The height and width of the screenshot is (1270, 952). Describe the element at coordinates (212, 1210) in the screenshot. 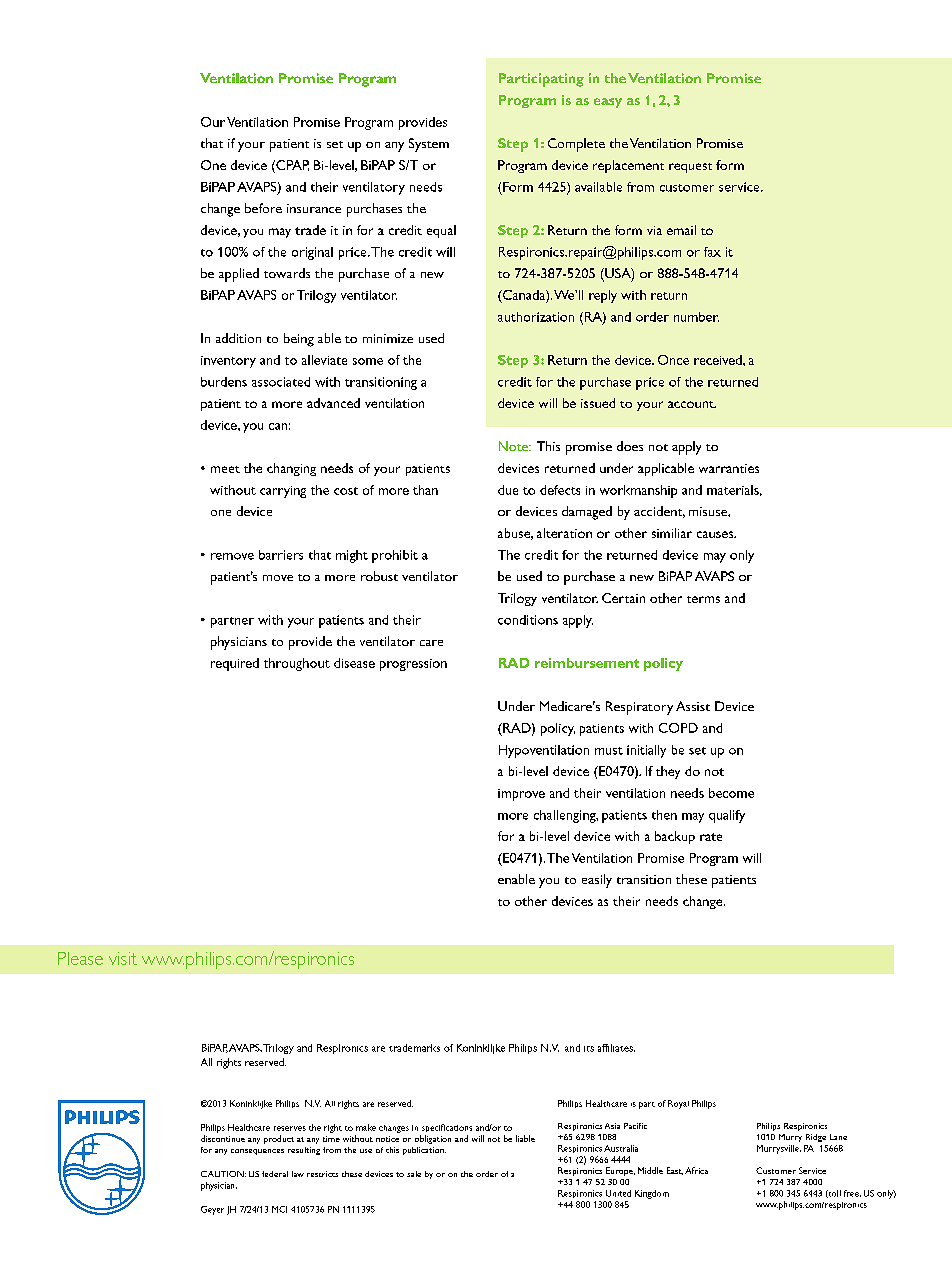

I see `Geyer` at that location.
